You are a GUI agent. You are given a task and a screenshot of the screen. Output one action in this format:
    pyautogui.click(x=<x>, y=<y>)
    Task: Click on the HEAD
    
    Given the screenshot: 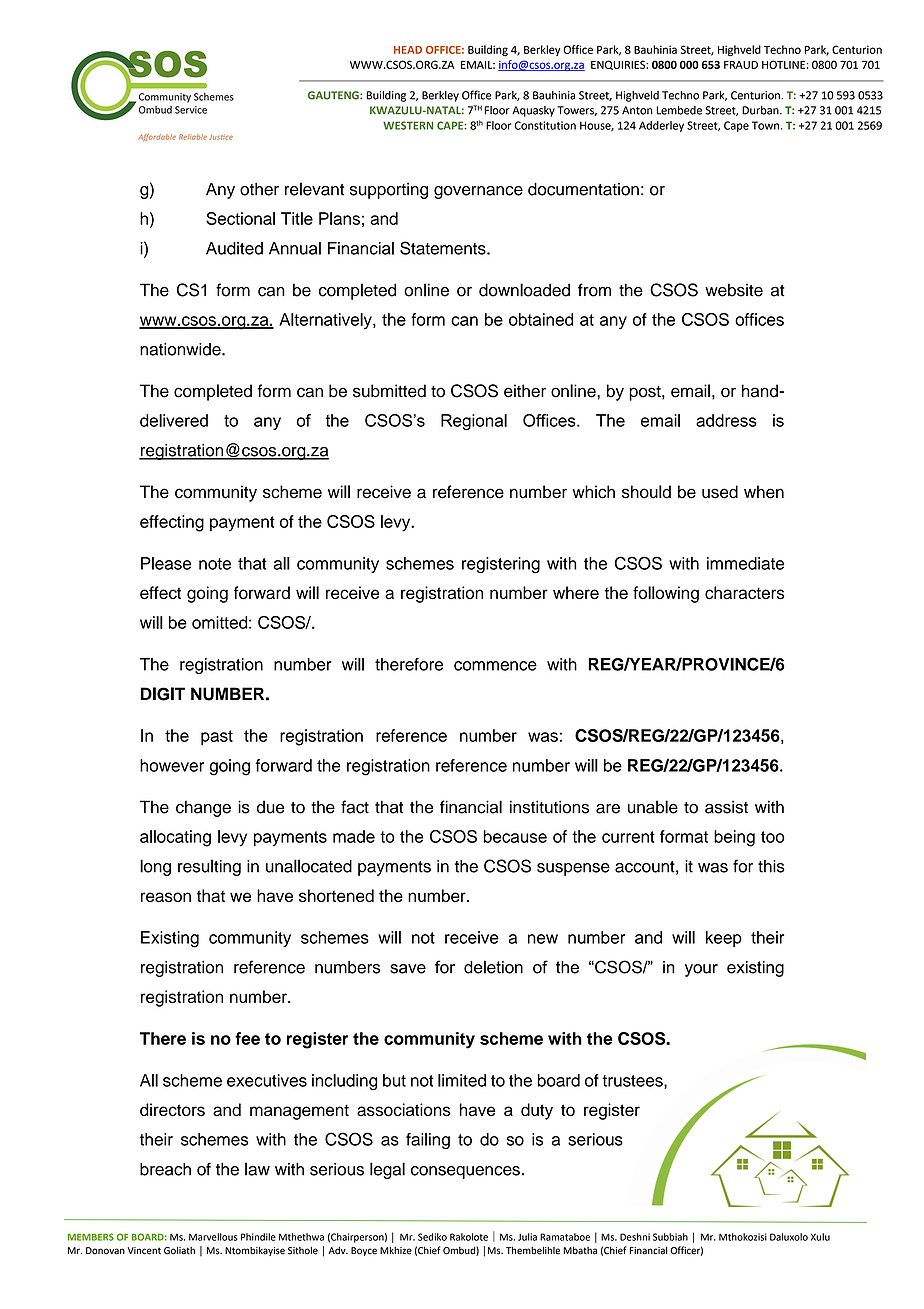 What is the action you would take?
    pyautogui.click(x=408, y=50)
